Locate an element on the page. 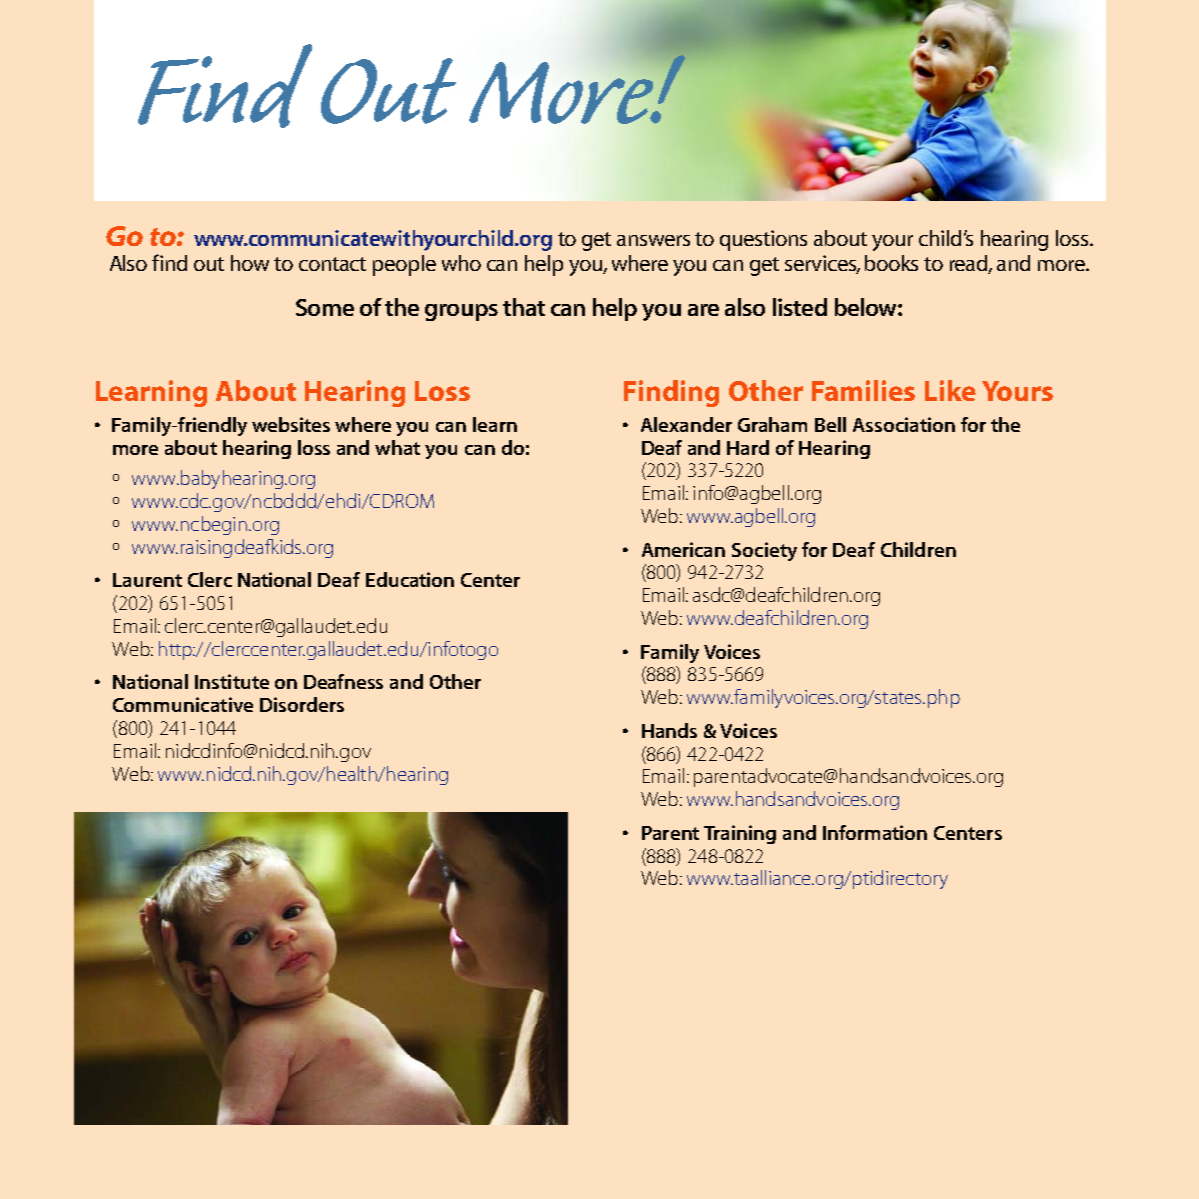 The image size is (1199, 1199). American is located at coordinates (683, 549).
